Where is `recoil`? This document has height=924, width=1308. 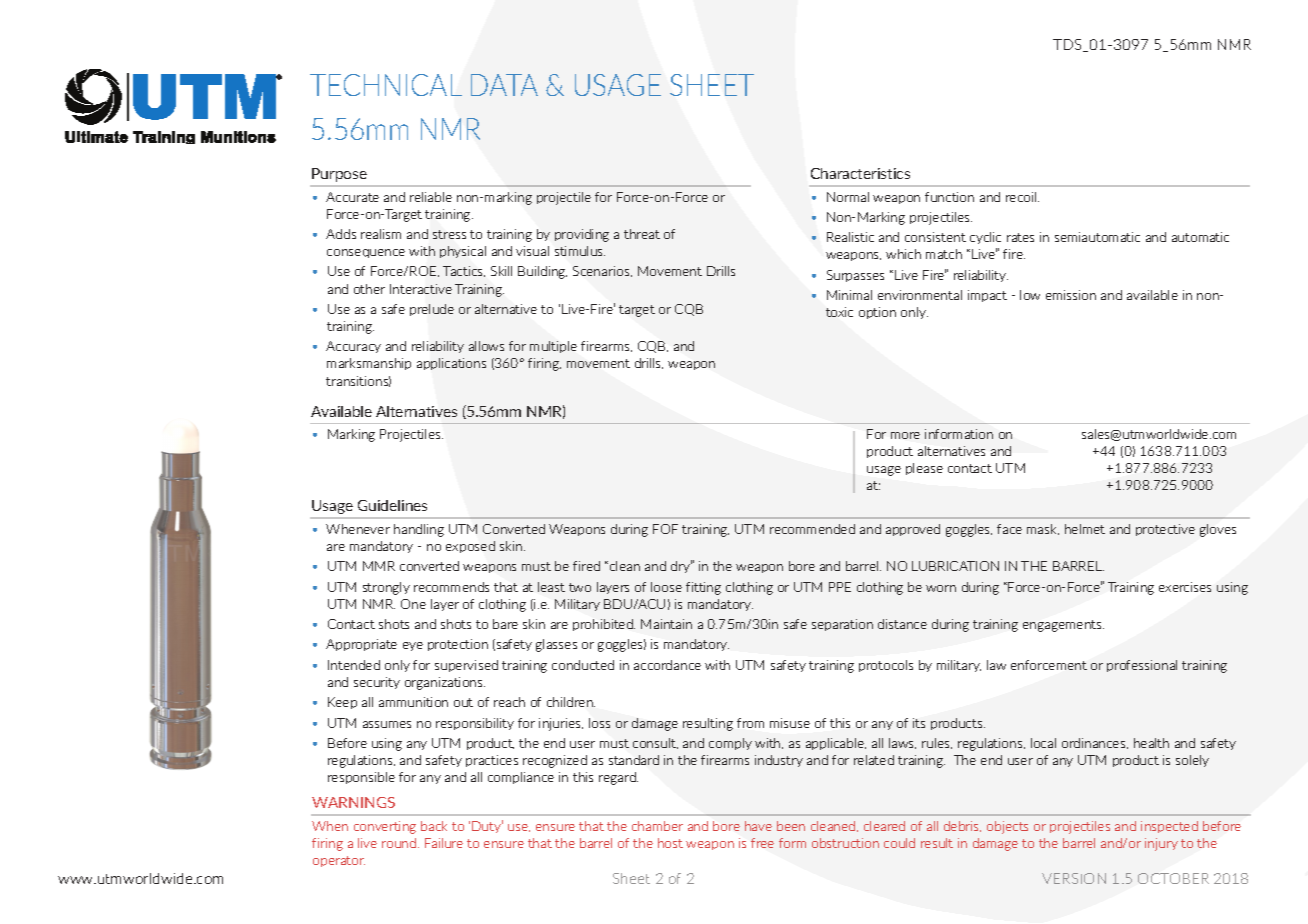 recoil is located at coordinates (1022, 197).
